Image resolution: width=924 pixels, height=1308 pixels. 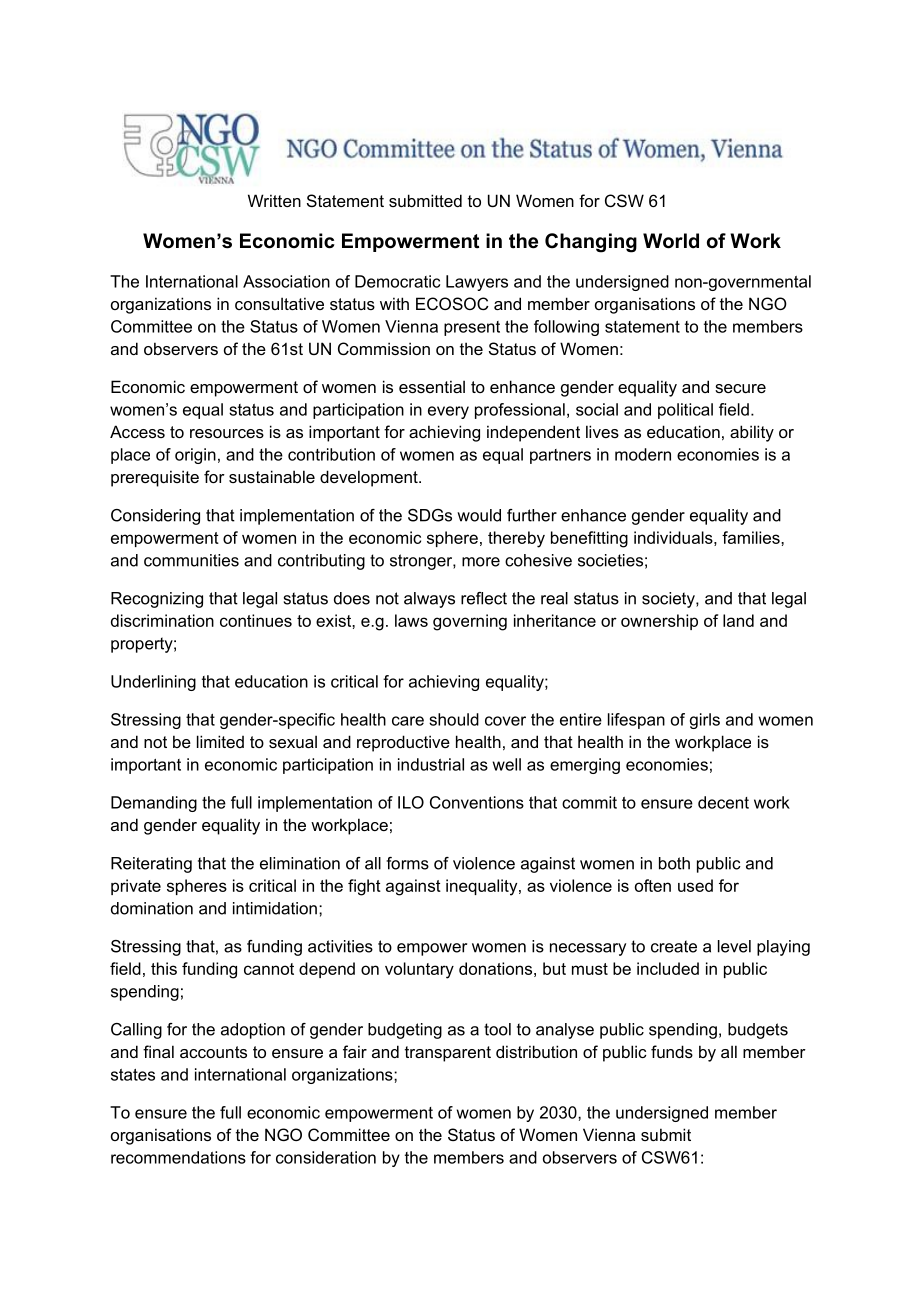 I want to click on Demanding, so click(x=154, y=804).
